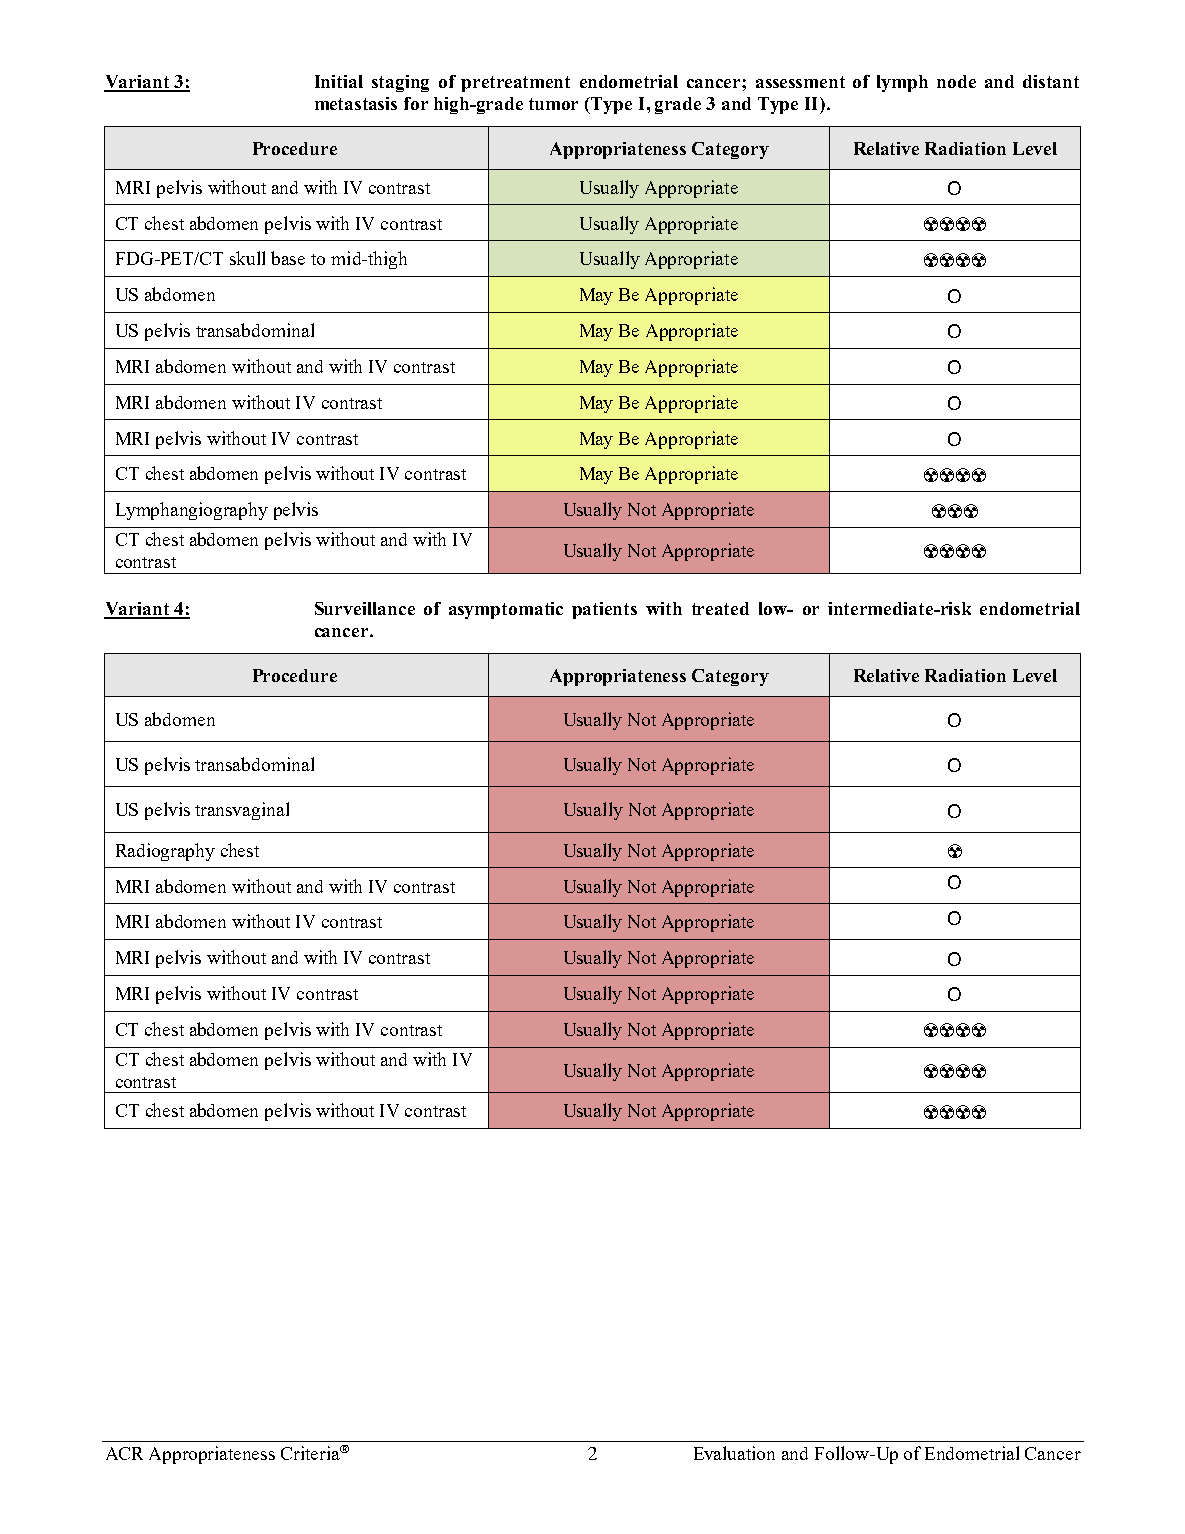 This screenshot has height=1534, width=1185. What do you see at coordinates (124, 1453) in the screenshot?
I see `ACR` at bounding box center [124, 1453].
